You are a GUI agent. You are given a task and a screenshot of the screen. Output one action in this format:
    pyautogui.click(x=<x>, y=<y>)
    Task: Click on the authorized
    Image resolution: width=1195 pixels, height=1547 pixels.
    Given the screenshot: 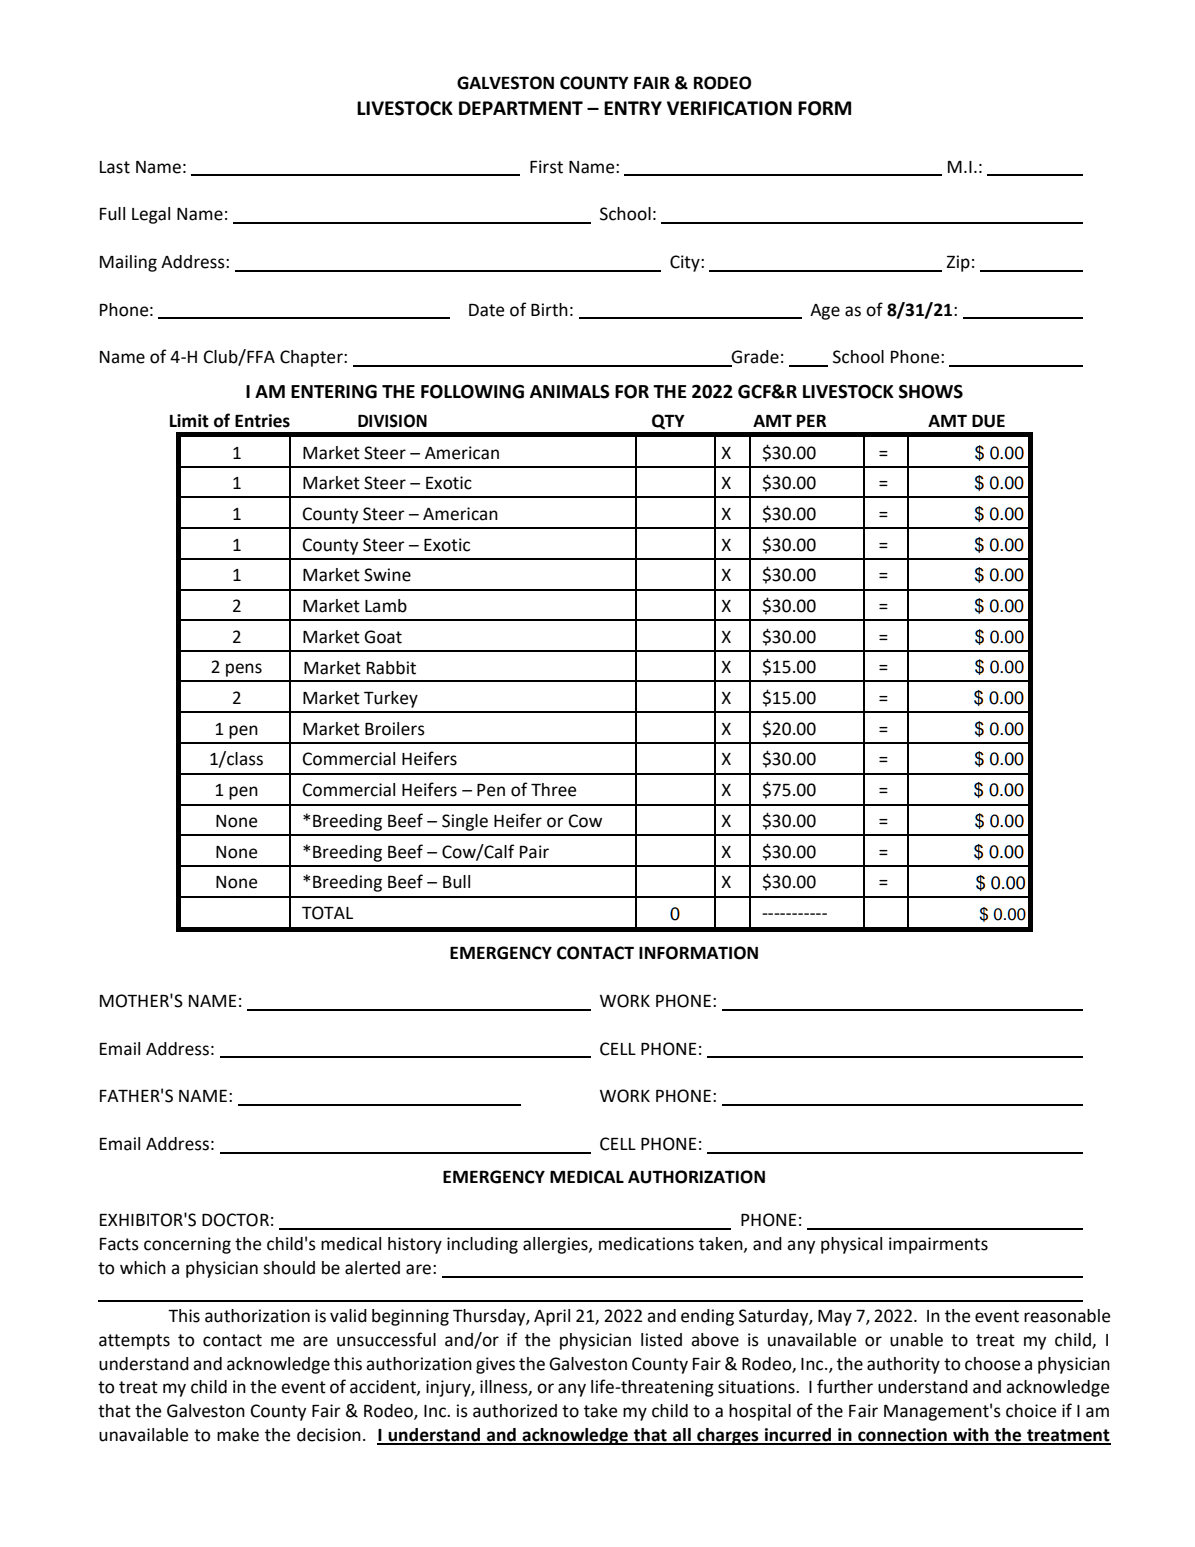 What is the action you would take?
    pyautogui.click(x=515, y=1411)
